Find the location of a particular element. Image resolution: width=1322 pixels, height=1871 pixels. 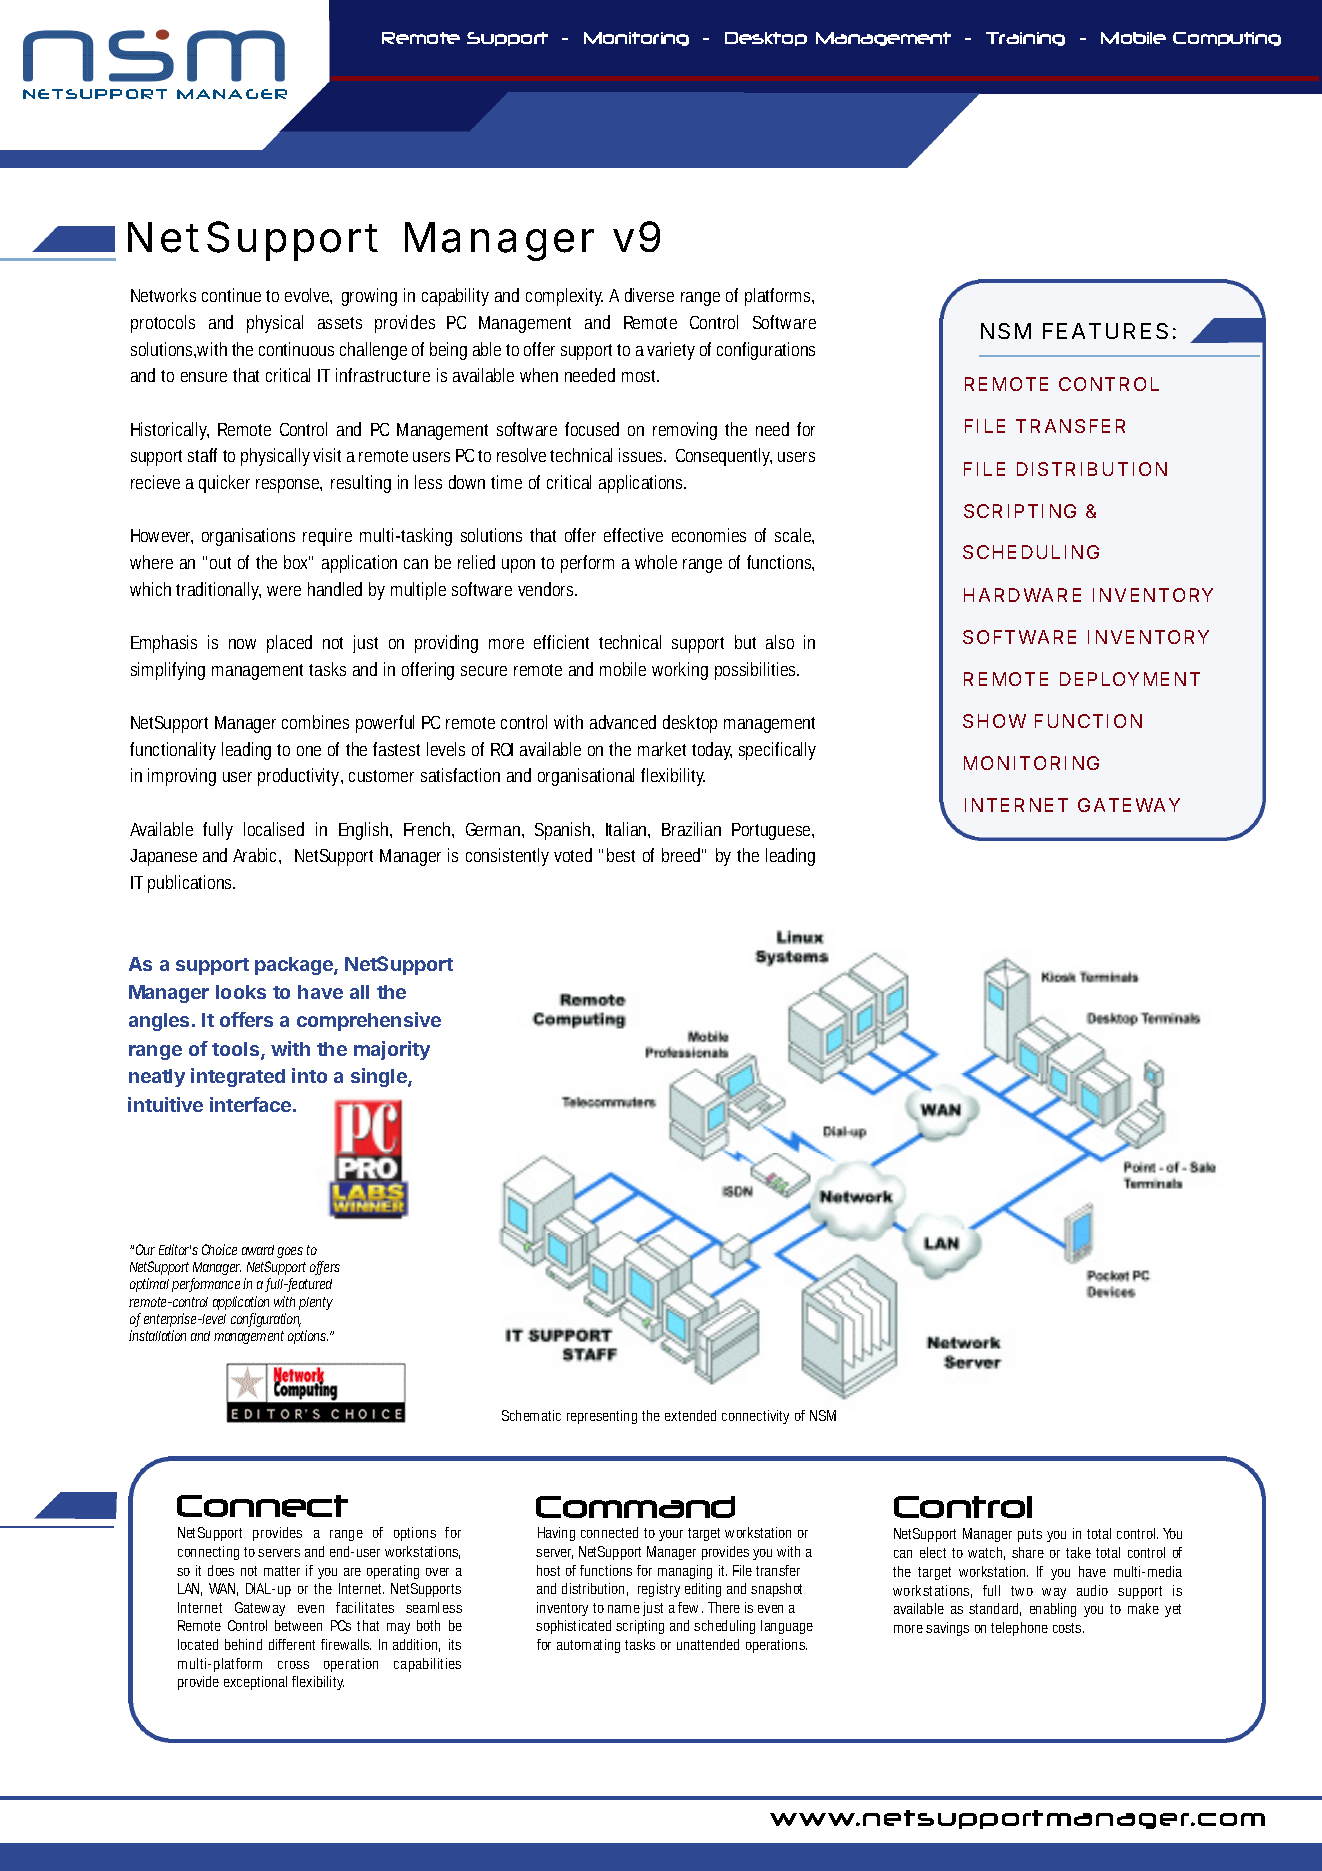

puts is located at coordinates (1030, 1535).
